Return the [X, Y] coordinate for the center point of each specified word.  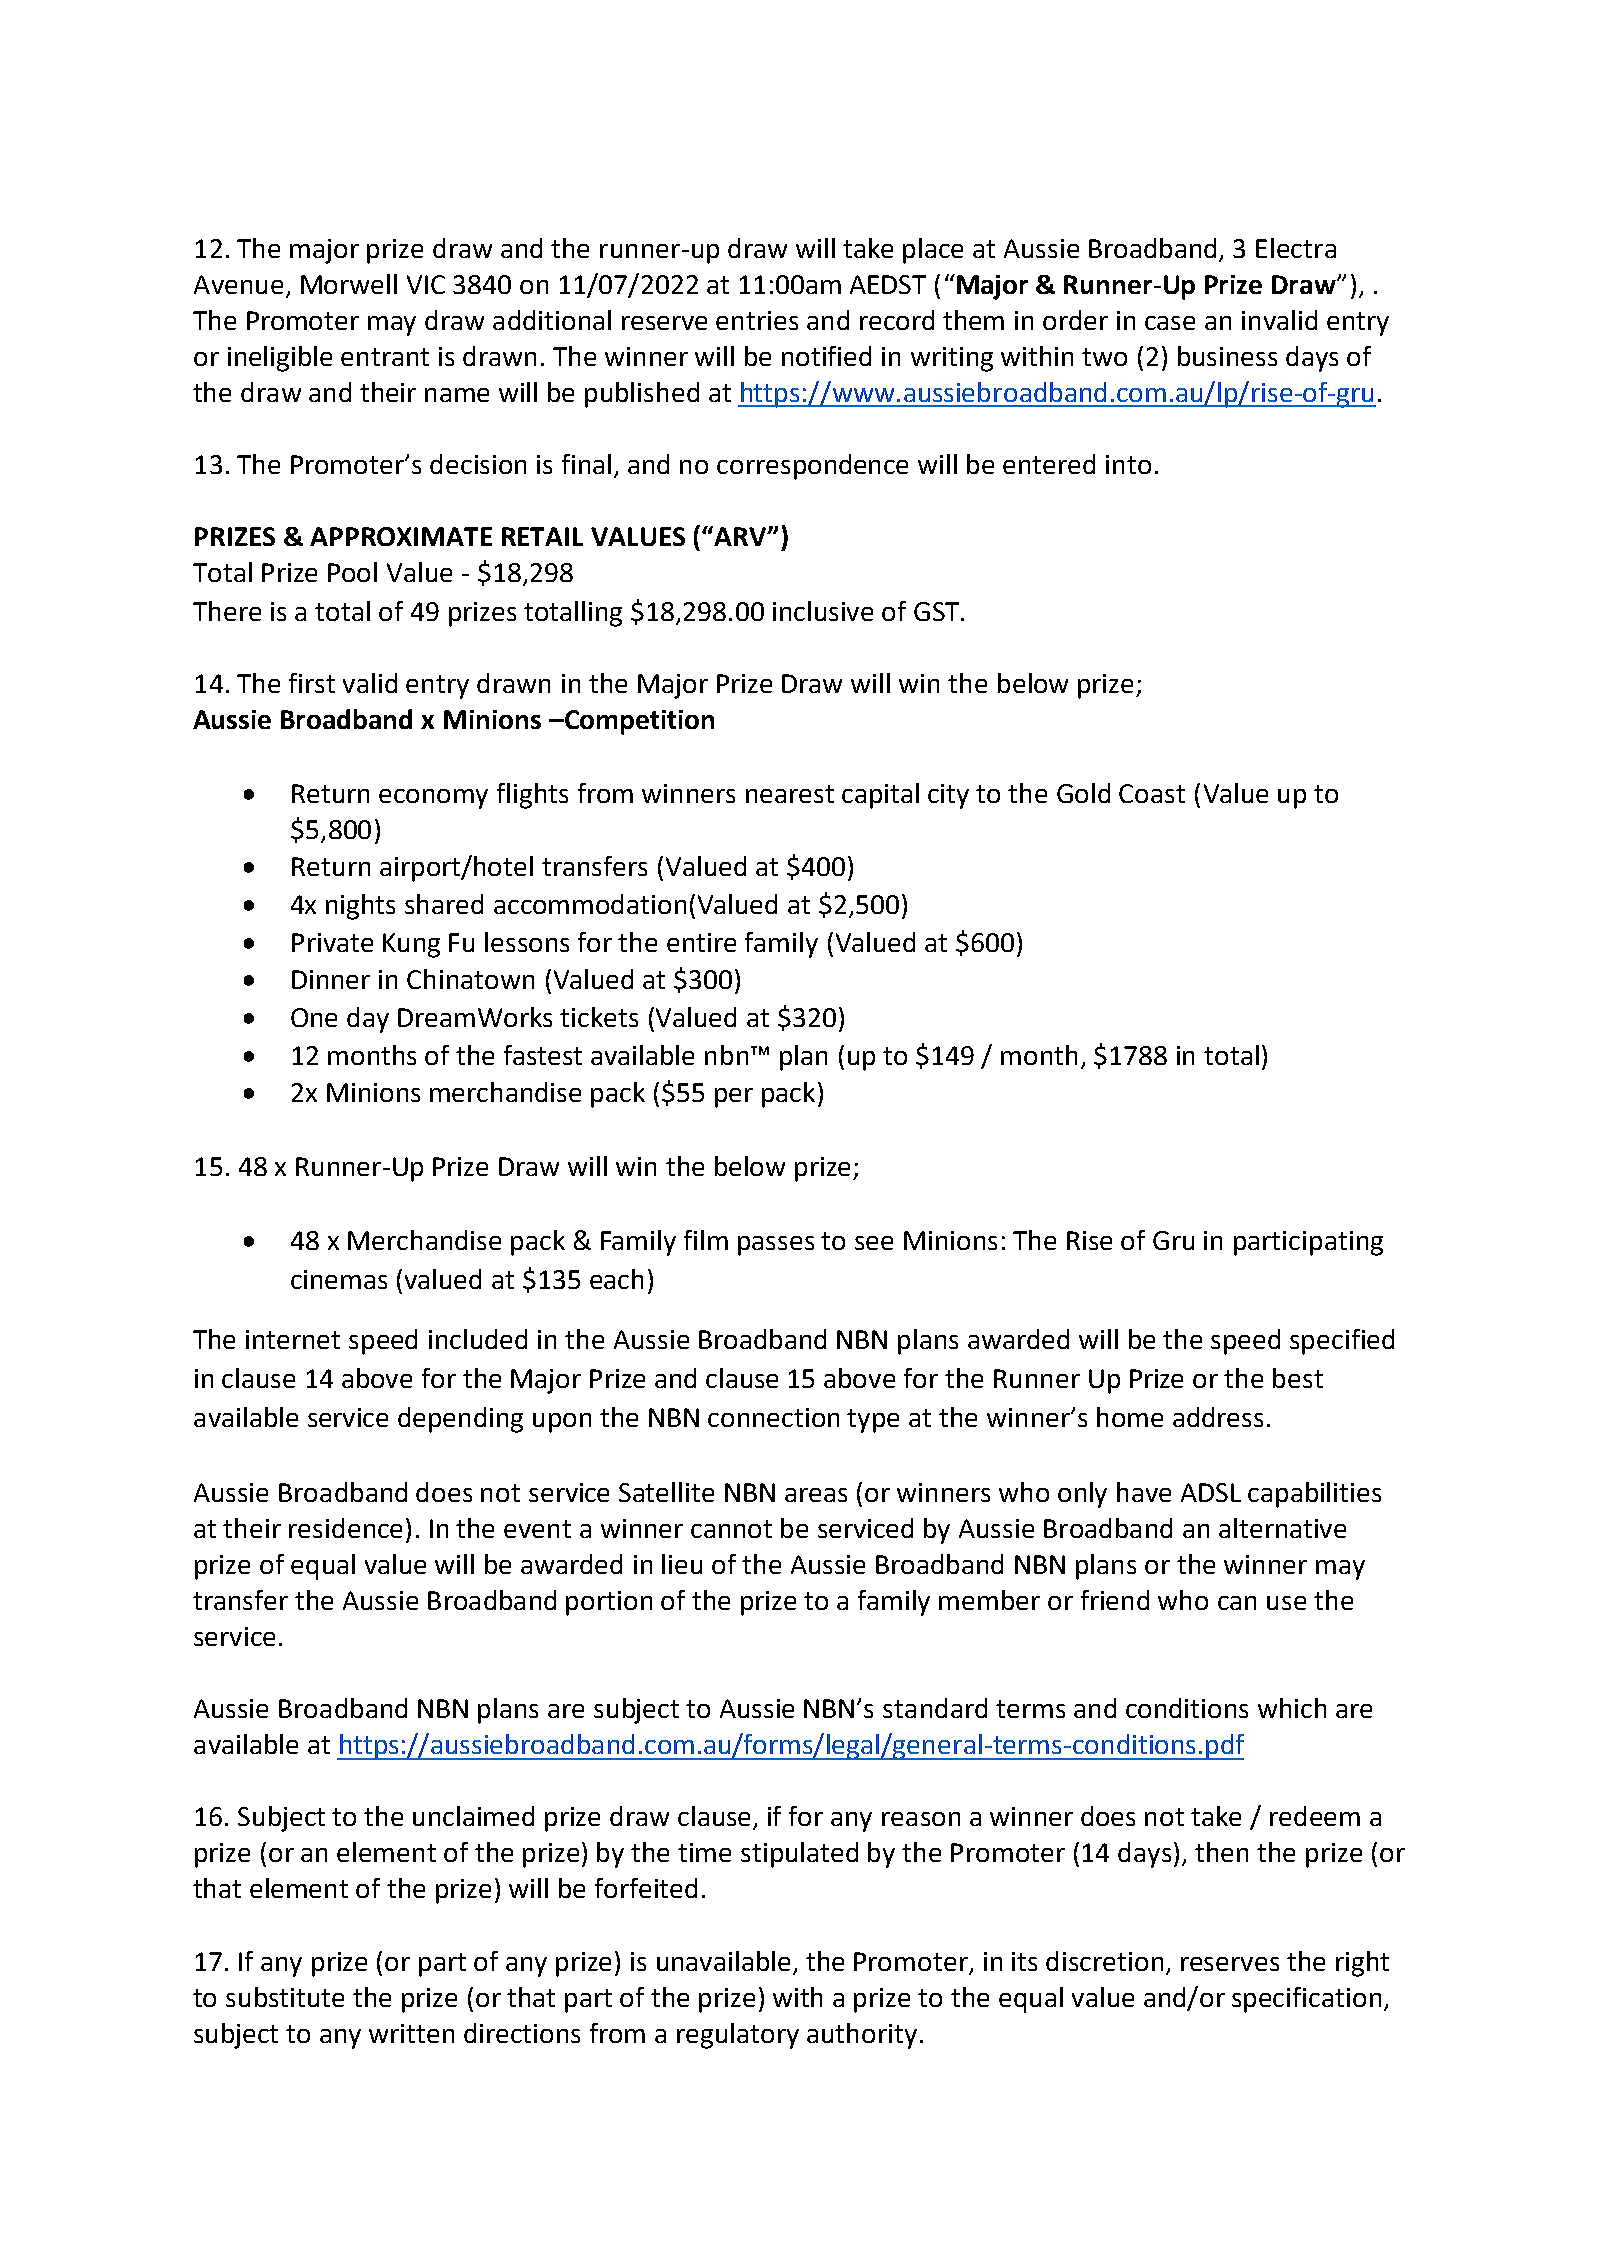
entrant [385, 357]
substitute [285, 1997]
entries [757, 320]
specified [1342, 1342]
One [314, 1017]
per [734, 1098]
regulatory [738, 2036]
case [1170, 323]
